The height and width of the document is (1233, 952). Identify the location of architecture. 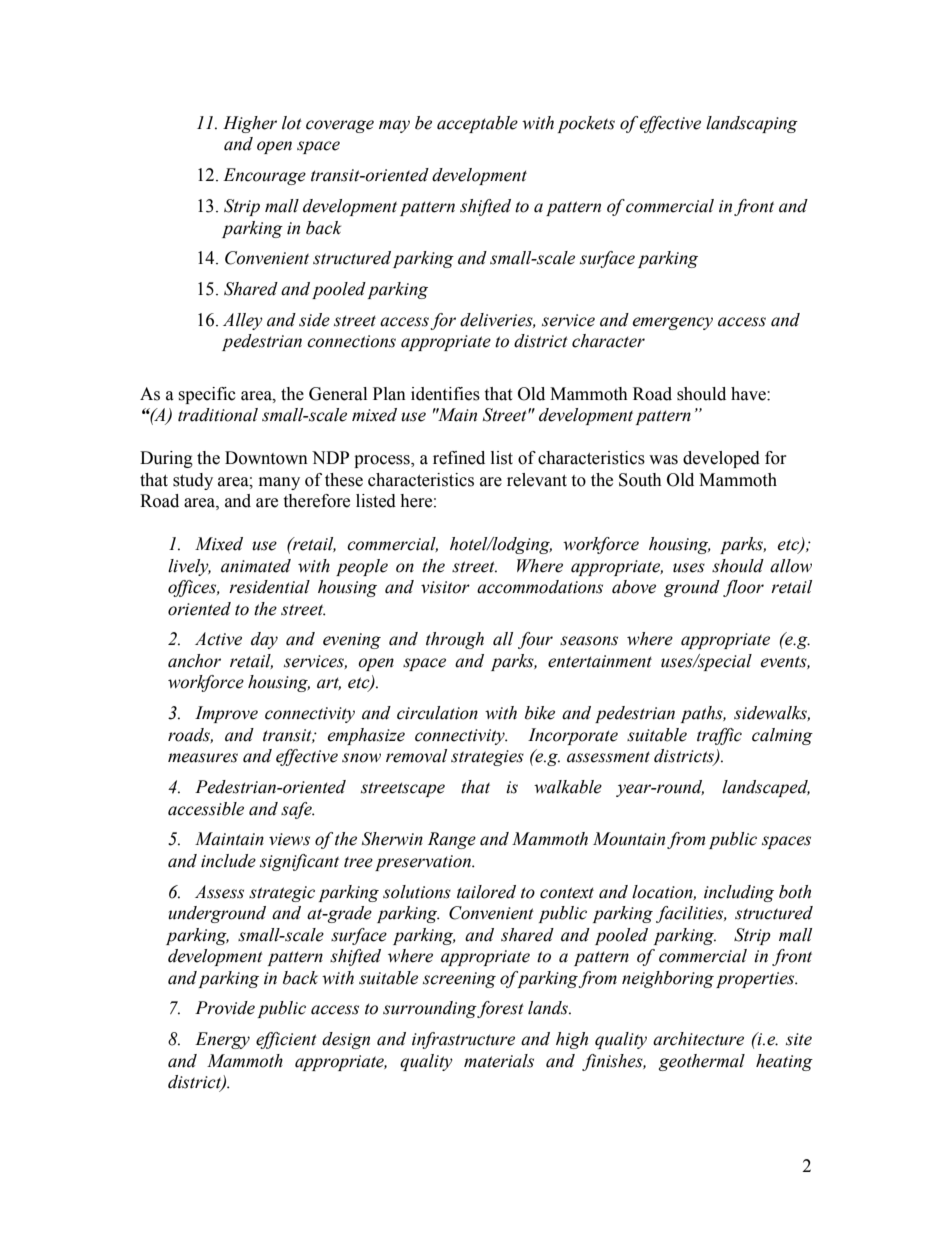
(698, 1039).
